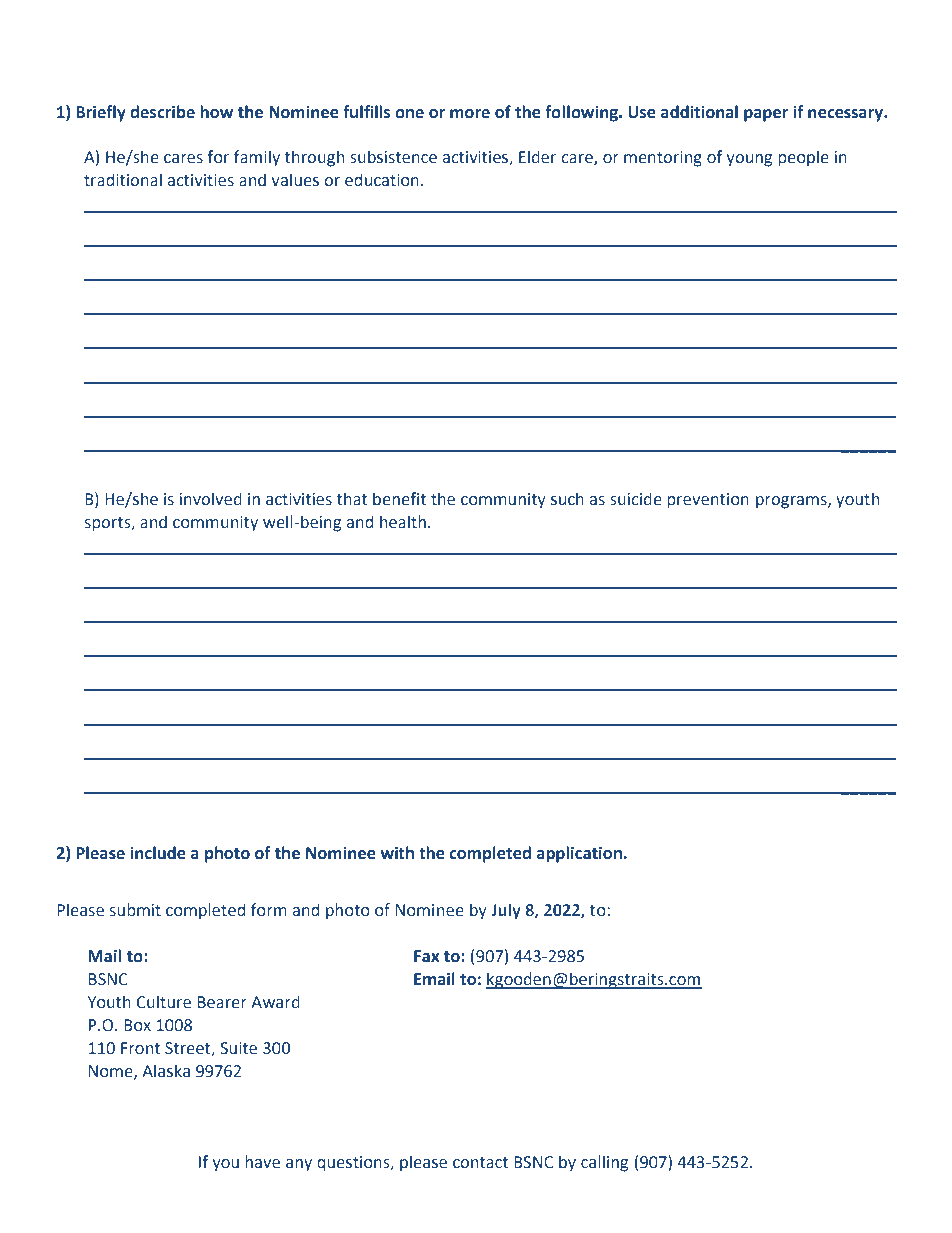  What do you see at coordinates (708, 501) in the page?
I see `prevention` at bounding box center [708, 501].
